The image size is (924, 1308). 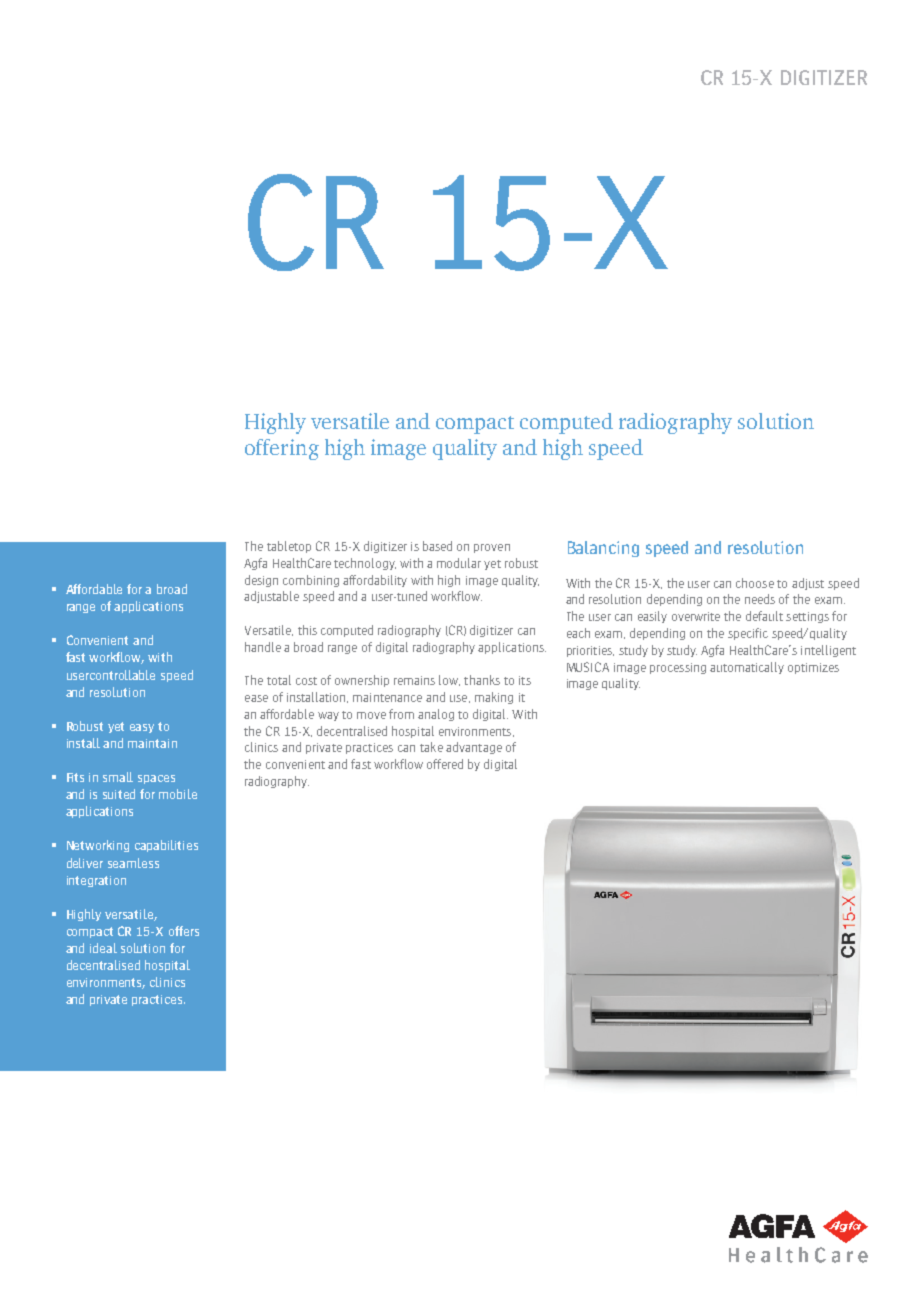 I want to click on offers, so click(x=184, y=931).
